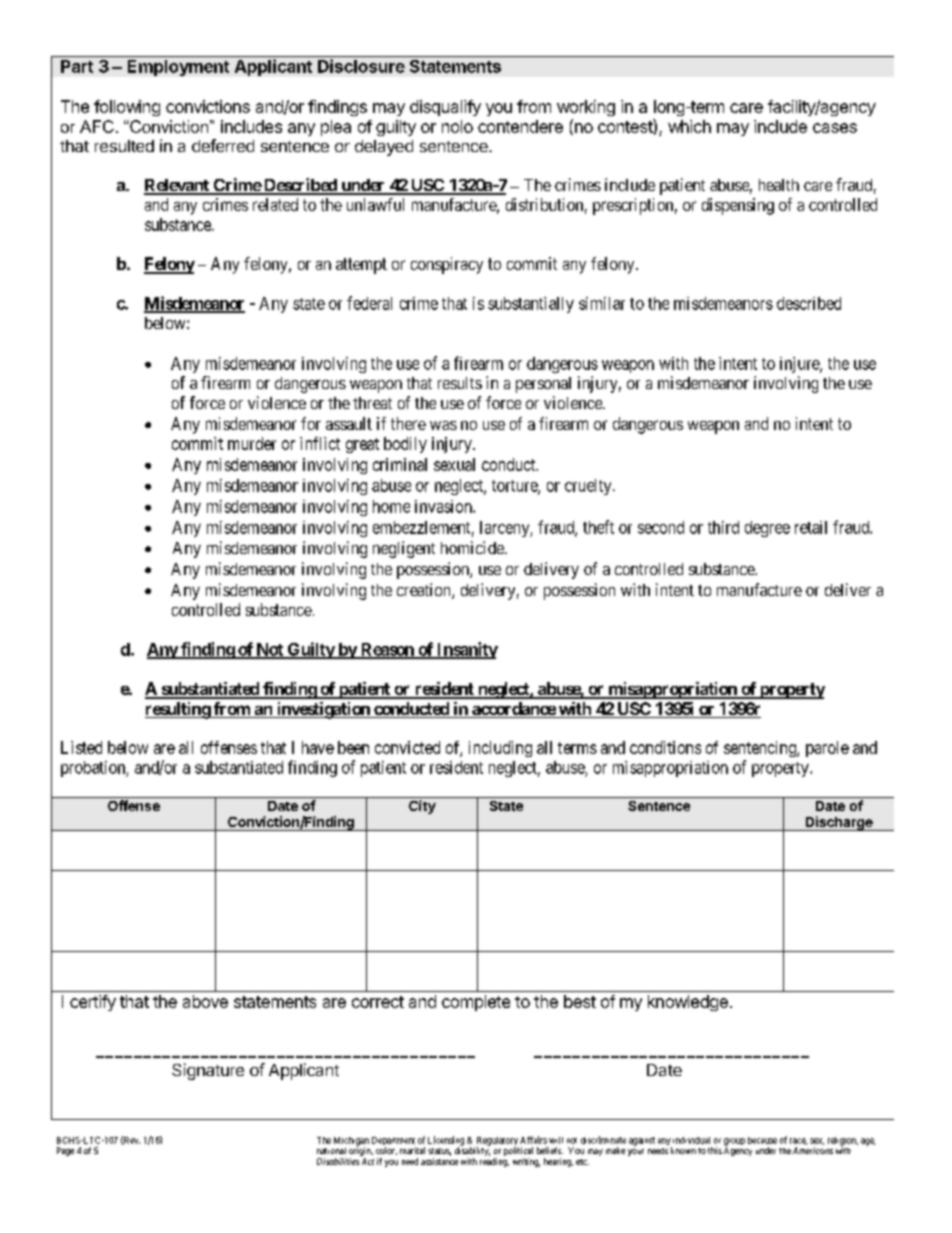 This image has width=952, height=1233. What do you see at coordinates (208, 1071) in the image?
I see `Signature` at bounding box center [208, 1071].
